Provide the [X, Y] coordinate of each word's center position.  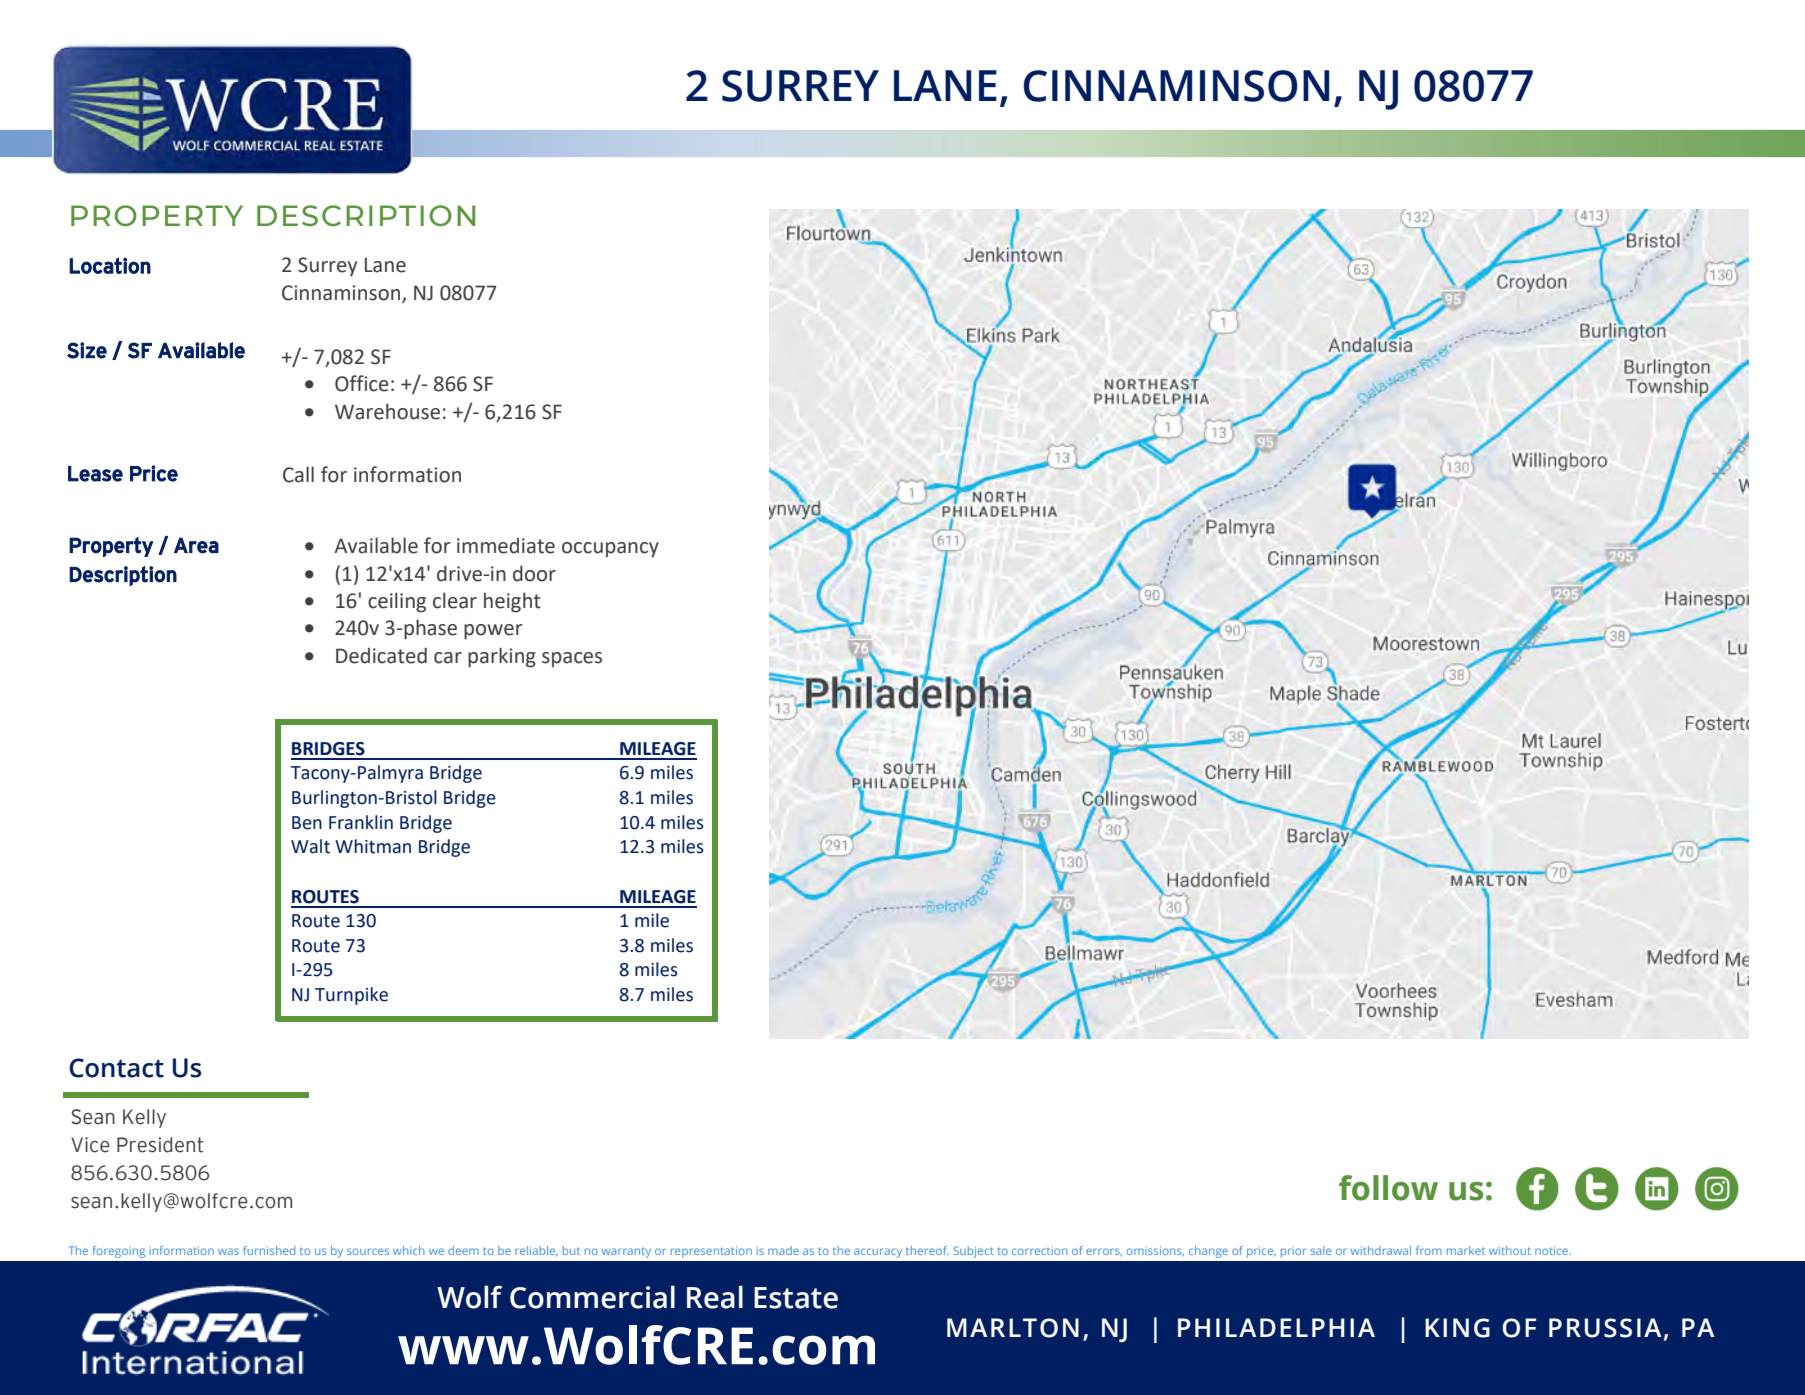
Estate [796, 1298]
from [1429, 1250]
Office [362, 383]
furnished [269, 1250]
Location [110, 265]
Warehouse [387, 411]
